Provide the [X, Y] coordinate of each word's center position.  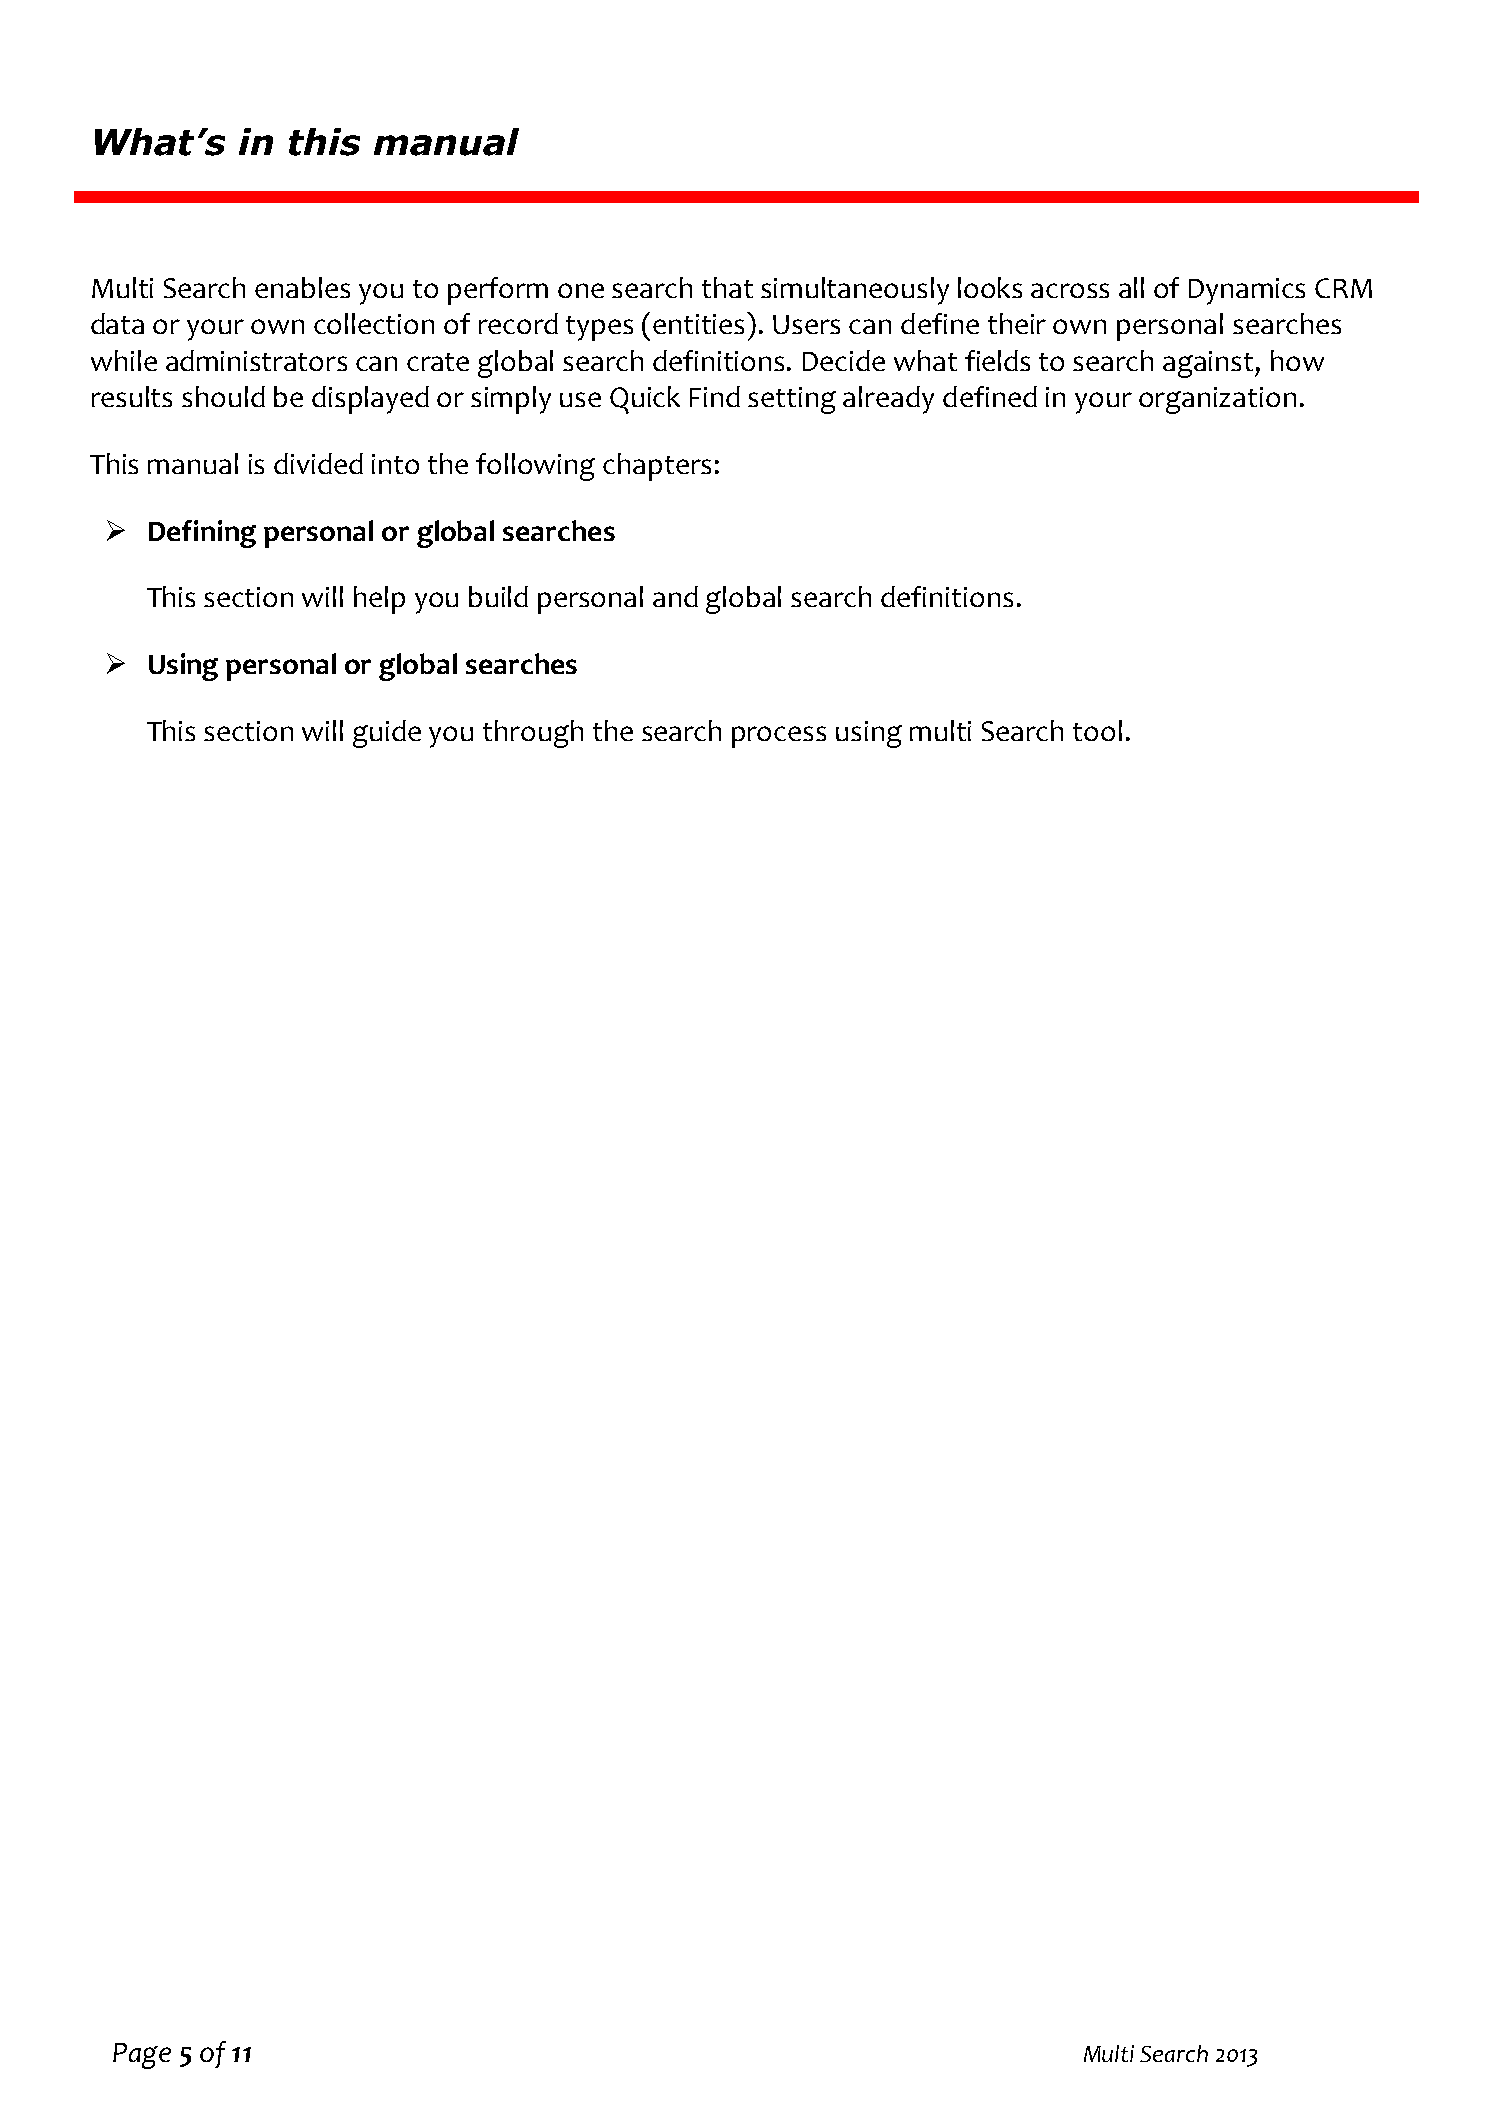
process [779, 737]
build [498, 596]
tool [1097, 730]
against [1209, 364]
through [533, 734]
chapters [657, 467]
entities [700, 323]
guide [387, 734]
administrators [256, 360]
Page [142, 2056]
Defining [202, 534]
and [675, 596]
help [379, 600]
